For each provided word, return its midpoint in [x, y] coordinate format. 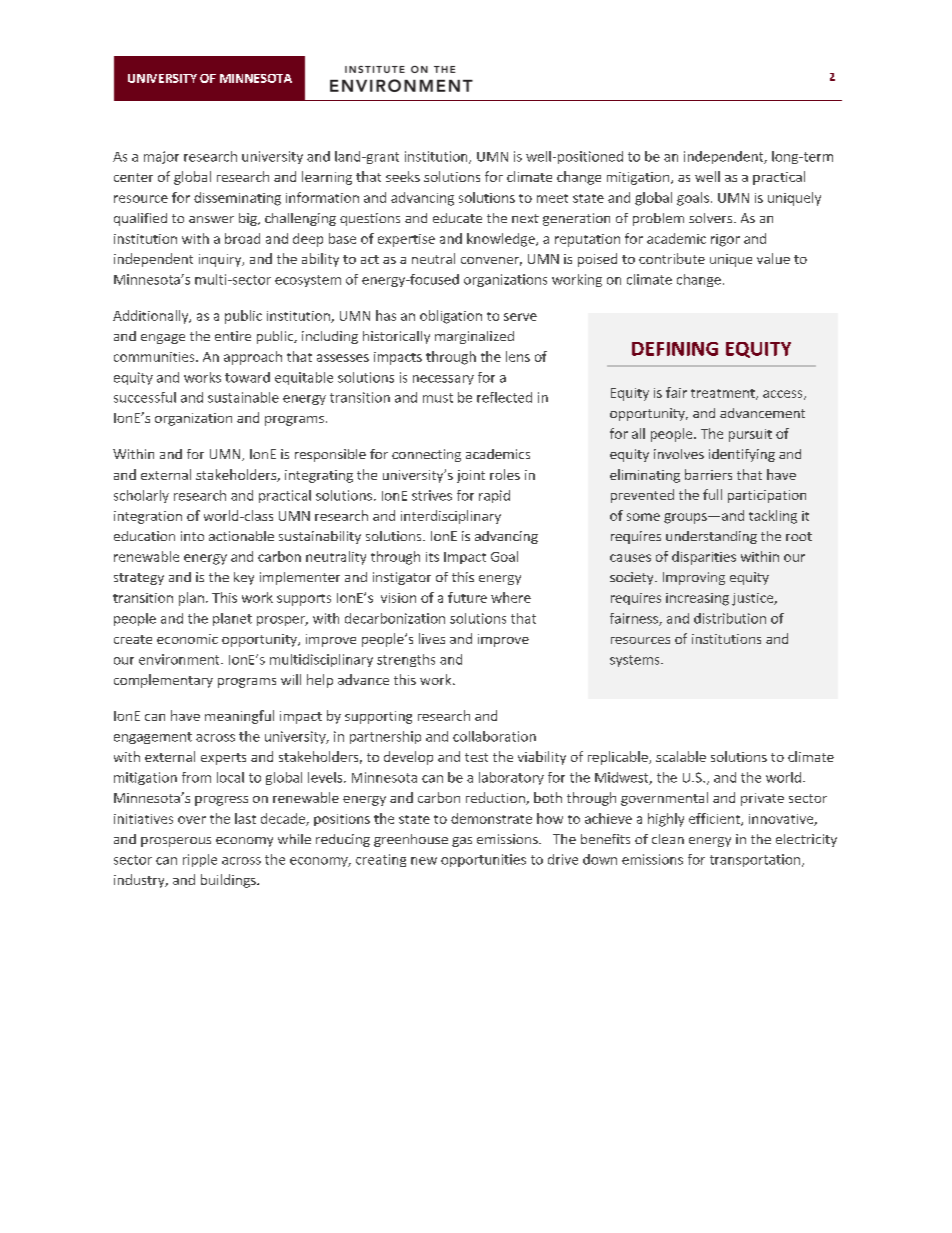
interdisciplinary [451, 517]
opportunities [483, 860]
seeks [403, 176]
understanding [711, 537]
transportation [756, 860]
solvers [712, 218]
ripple [200, 860]
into [192, 536]
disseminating [237, 199]
